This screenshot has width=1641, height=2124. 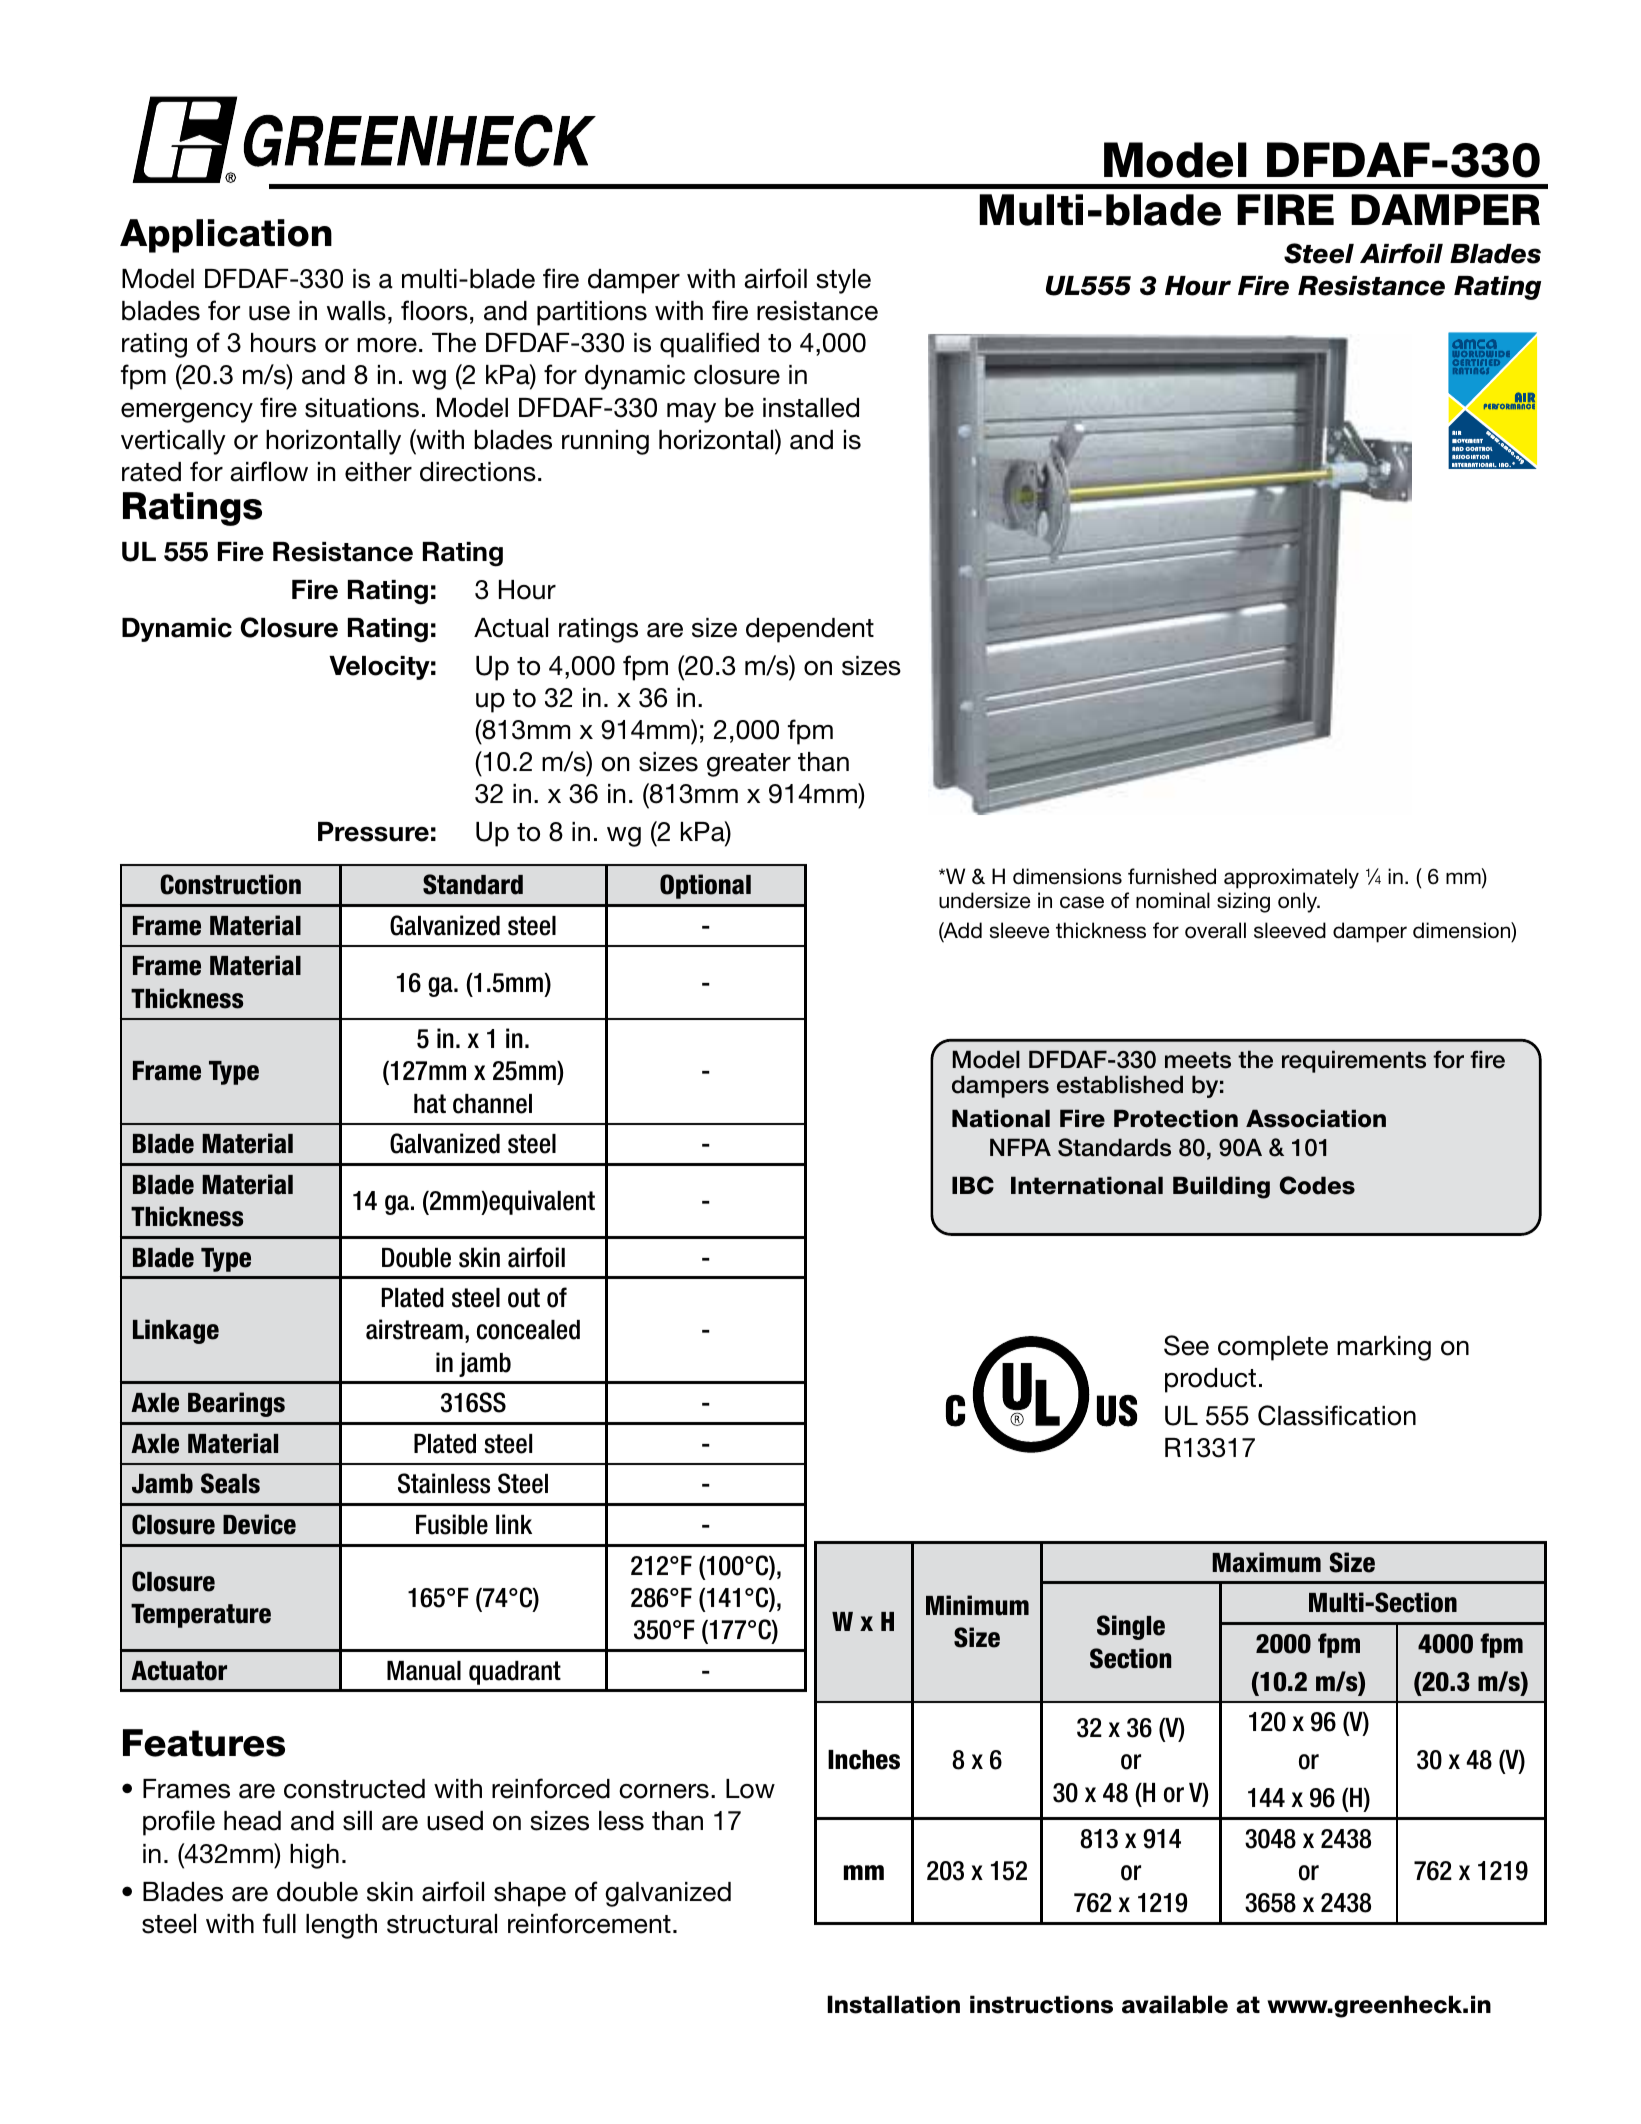 What do you see at coordinates (843, 281) in the screenshot?
I see `style` at bounding box center [843, 281].
